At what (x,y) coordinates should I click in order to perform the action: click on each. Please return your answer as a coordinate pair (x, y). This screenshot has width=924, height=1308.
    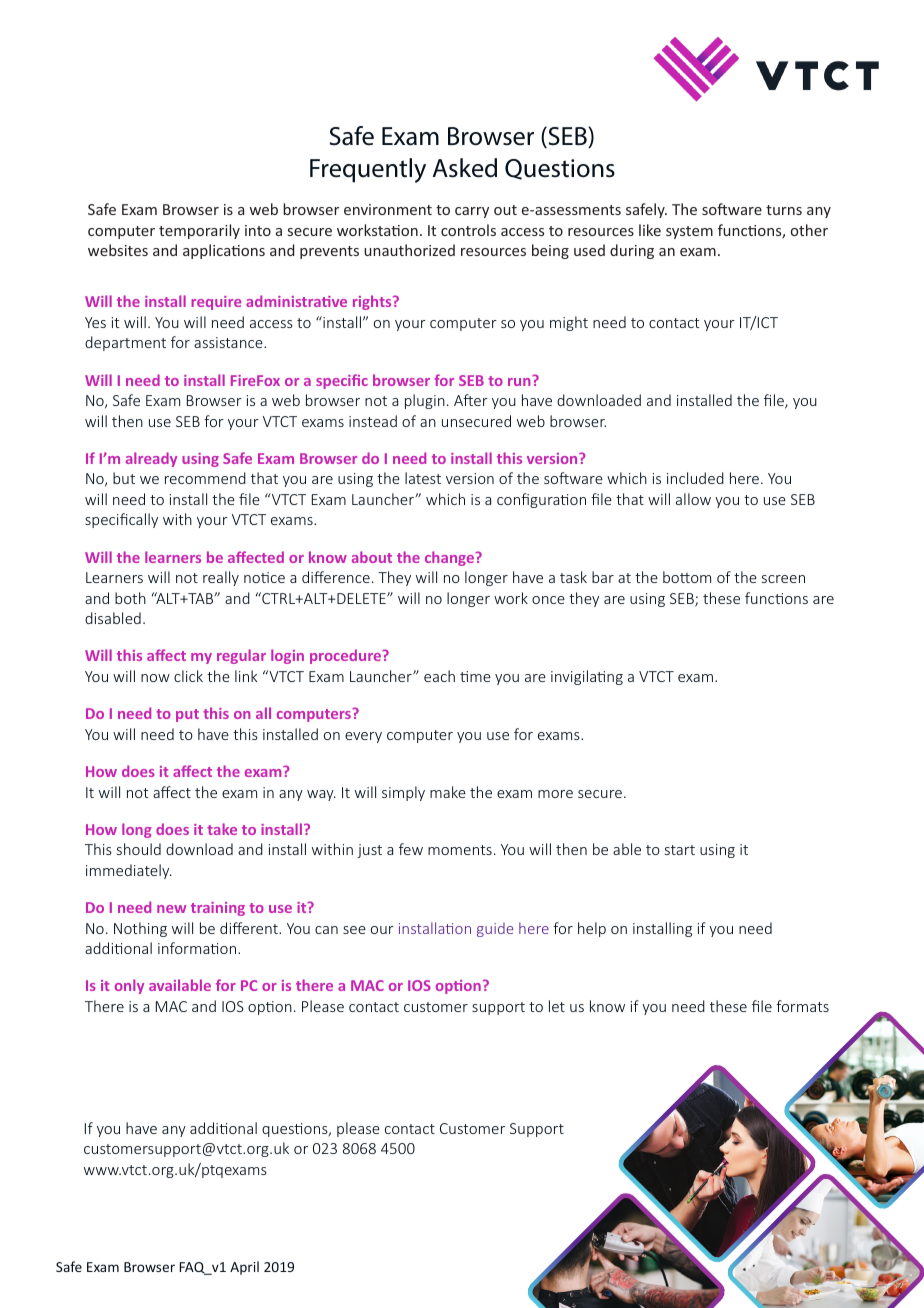
    Looking at the image, I should click on (439, 676).
